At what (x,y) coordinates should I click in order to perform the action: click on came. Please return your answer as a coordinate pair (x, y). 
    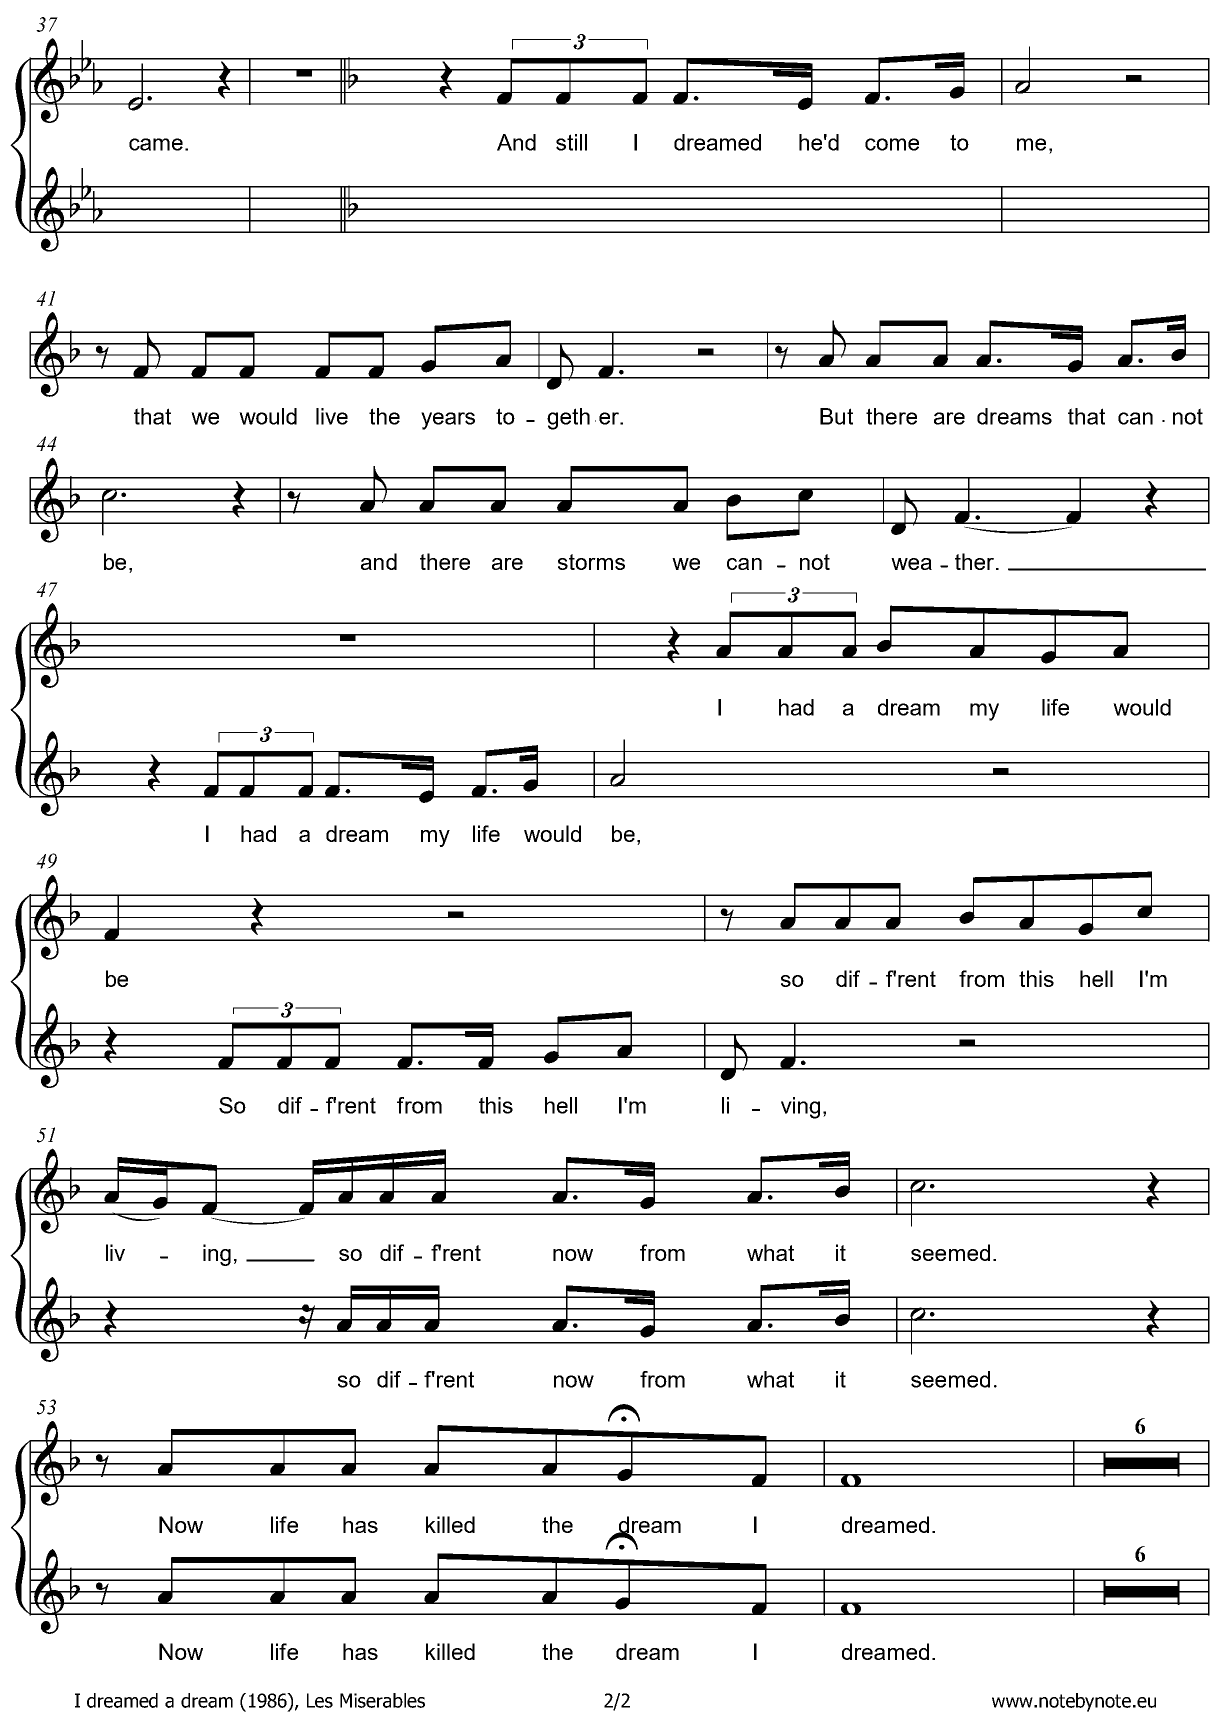
    Looking at the image, I should click on (156, 144).
